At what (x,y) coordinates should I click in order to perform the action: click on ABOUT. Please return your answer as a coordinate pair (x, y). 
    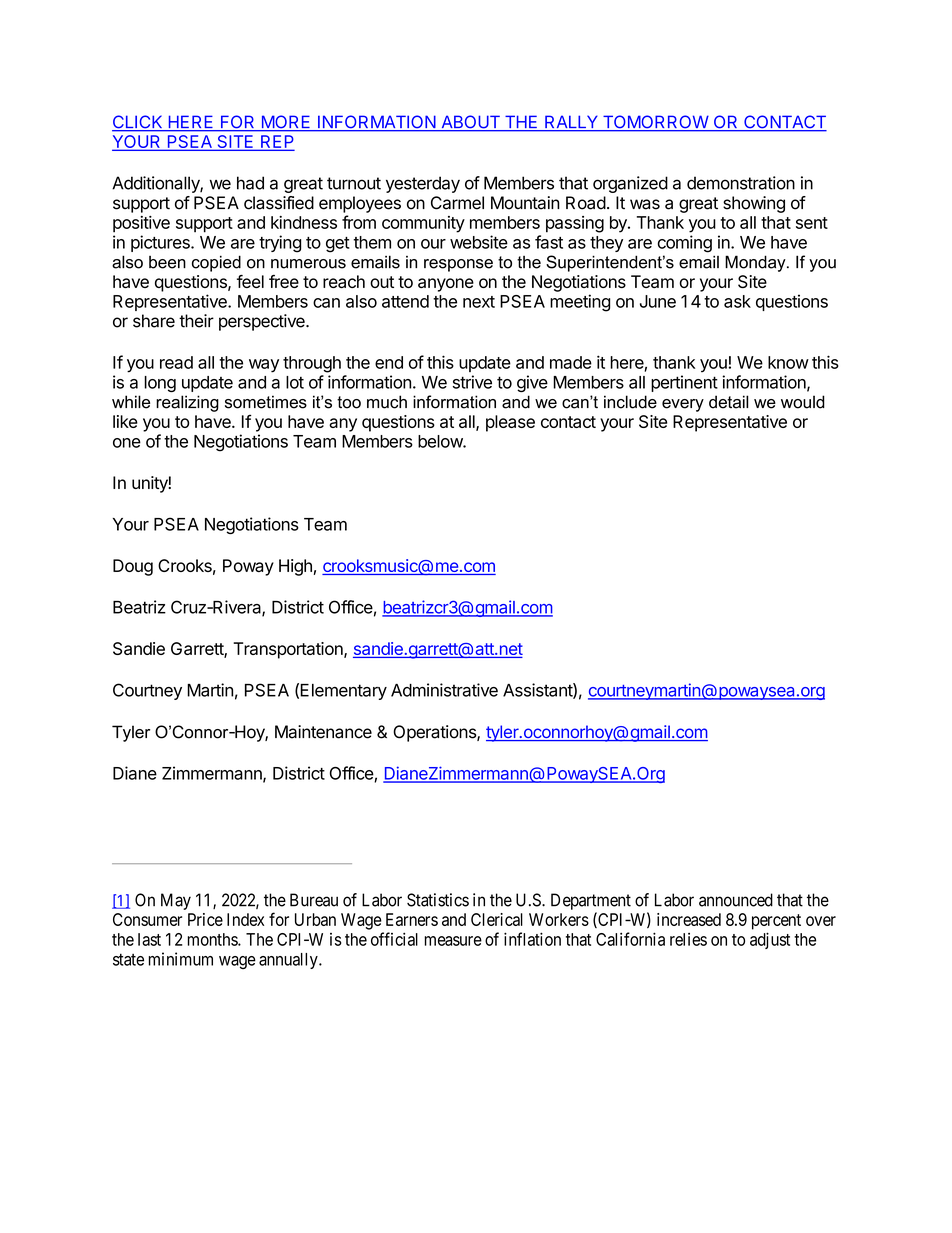
    Looking at the image, I should click on (470, 123).
